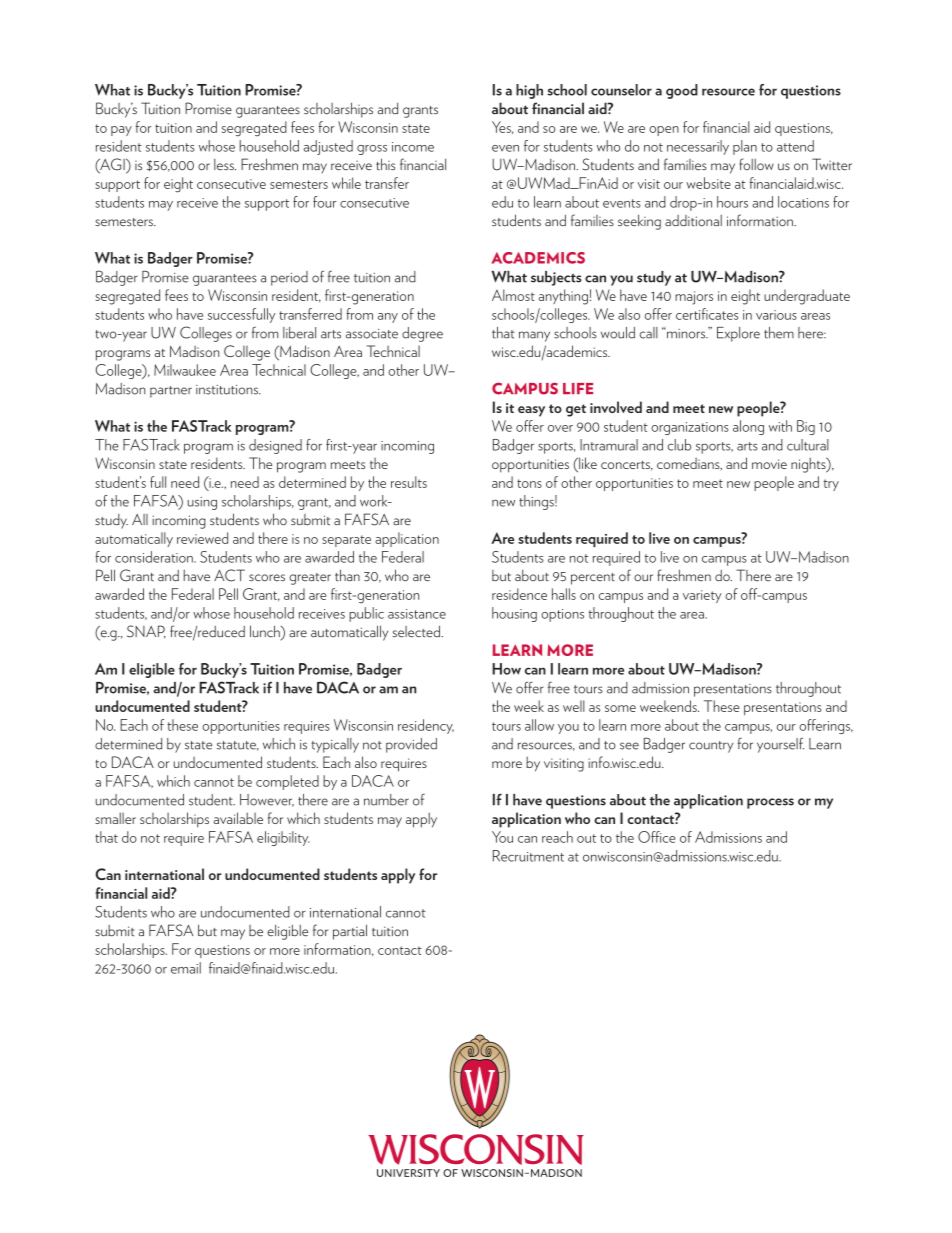 Image resolution: width=952 pixels, height=1233 pixels. Describe the element at coordinates (745, 147) in the page. I see `plan` at that location.
